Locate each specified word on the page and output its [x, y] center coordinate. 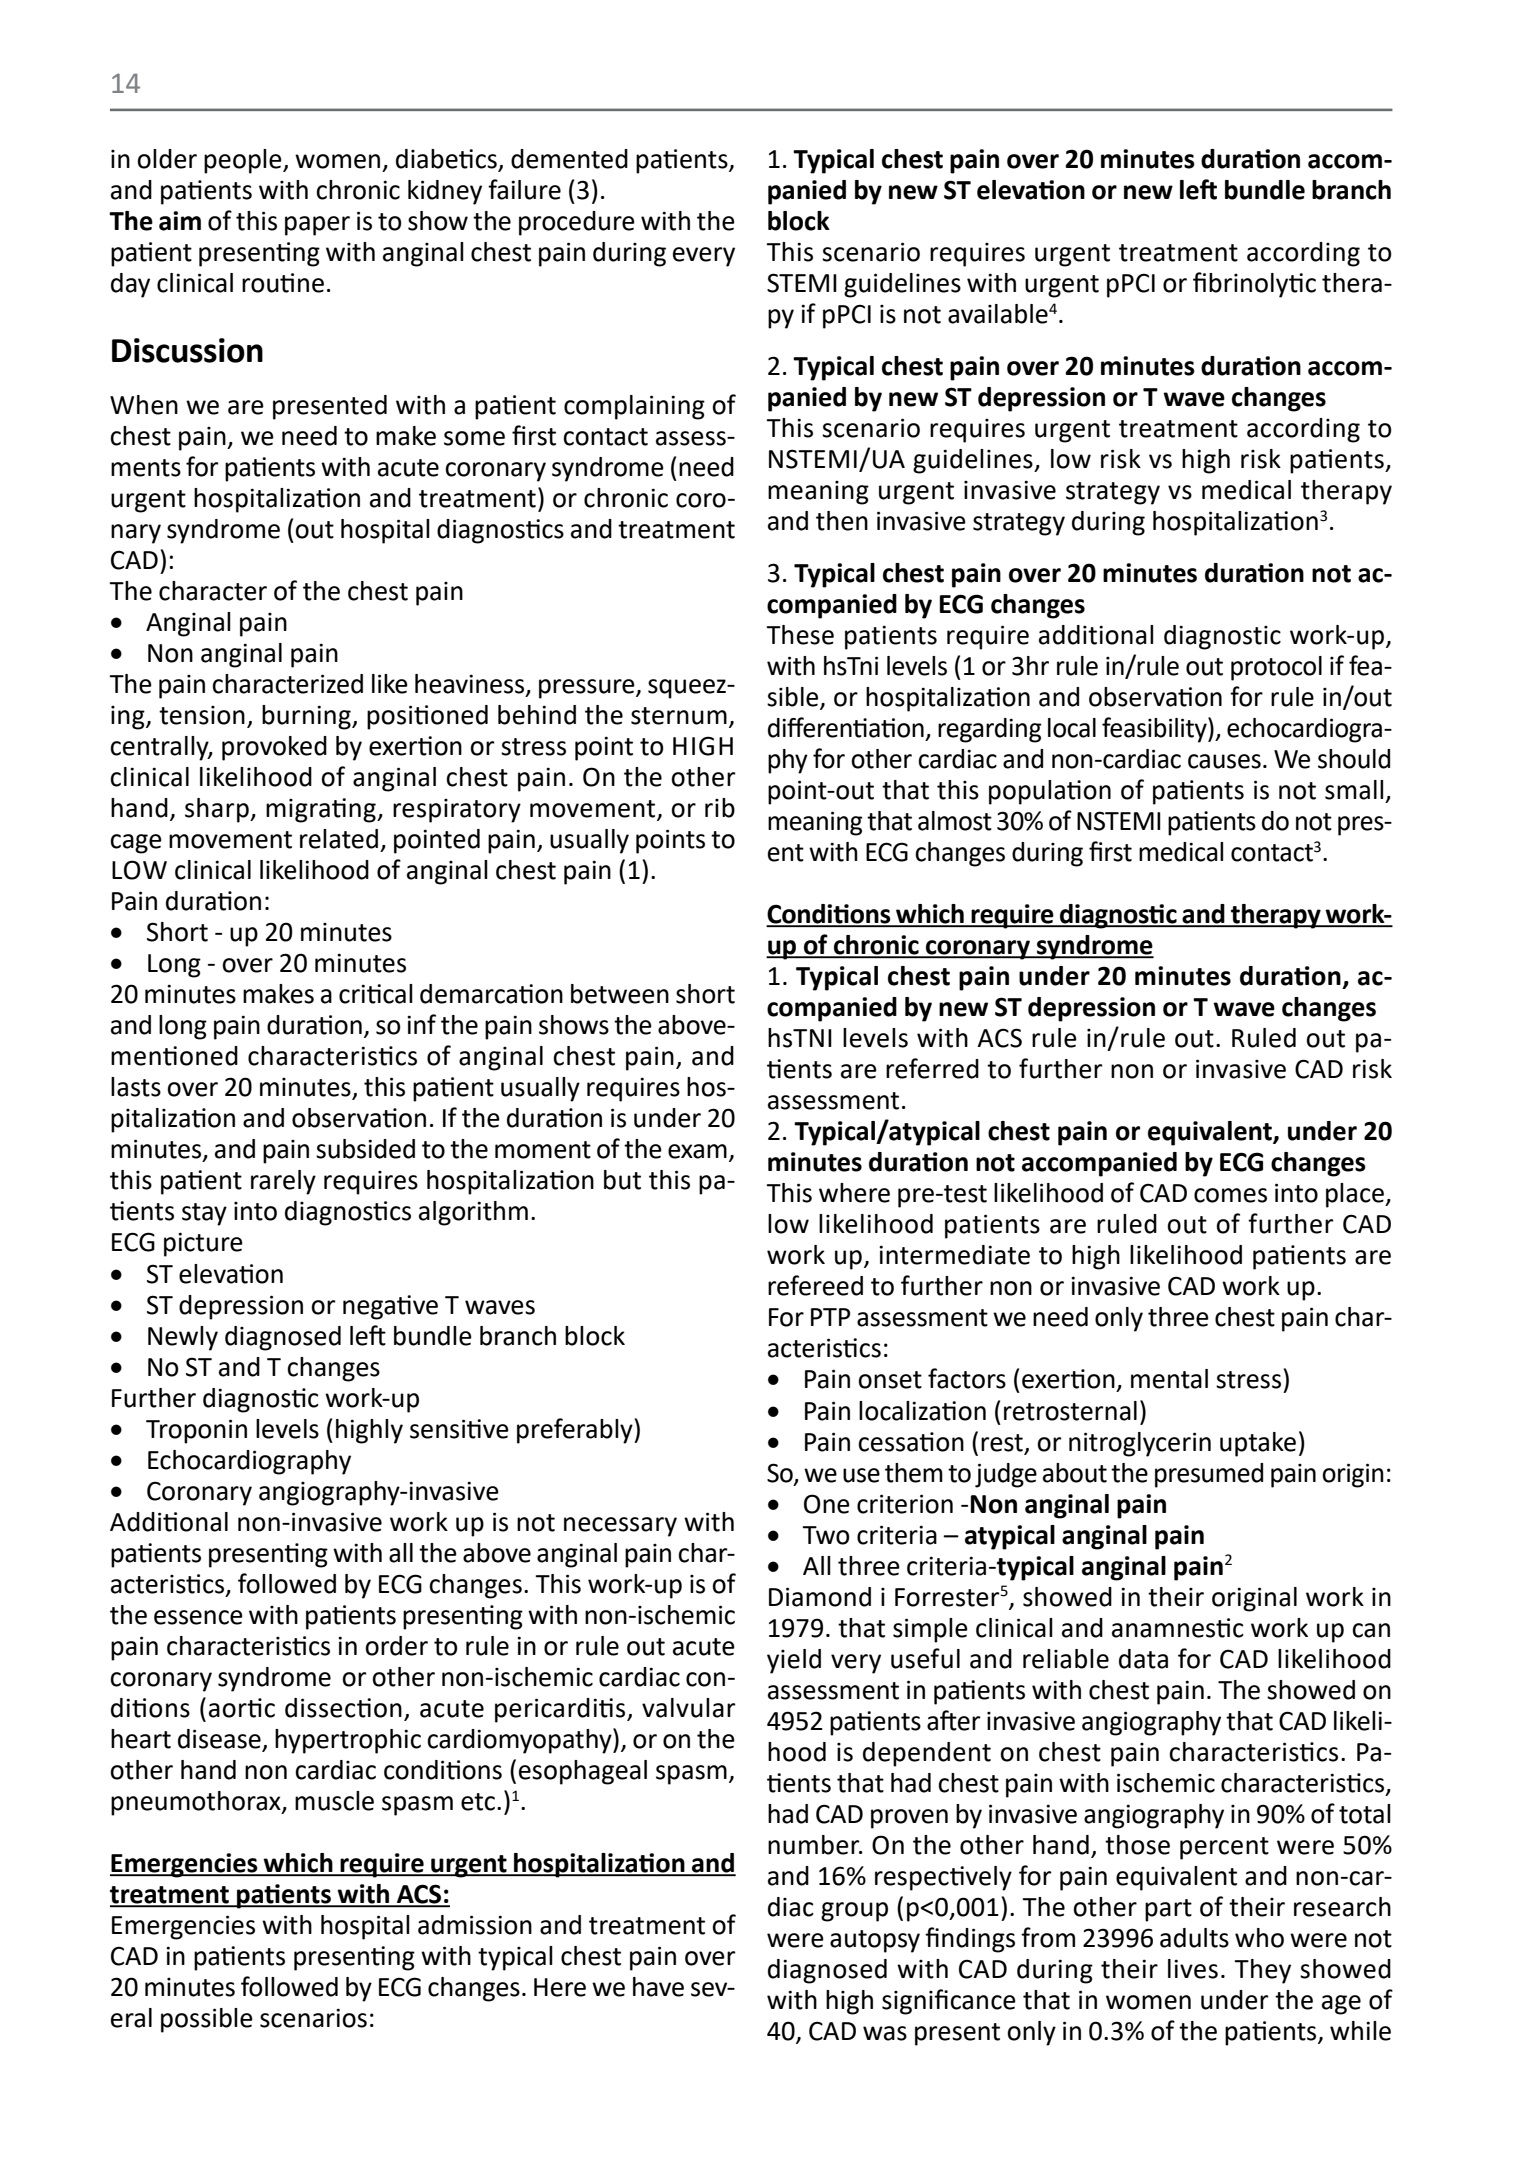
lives [1193, 1969]
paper [317, 226]
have [658, 1987]
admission [475, 1925]
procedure [577, 223]
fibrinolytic [1254, 285]
